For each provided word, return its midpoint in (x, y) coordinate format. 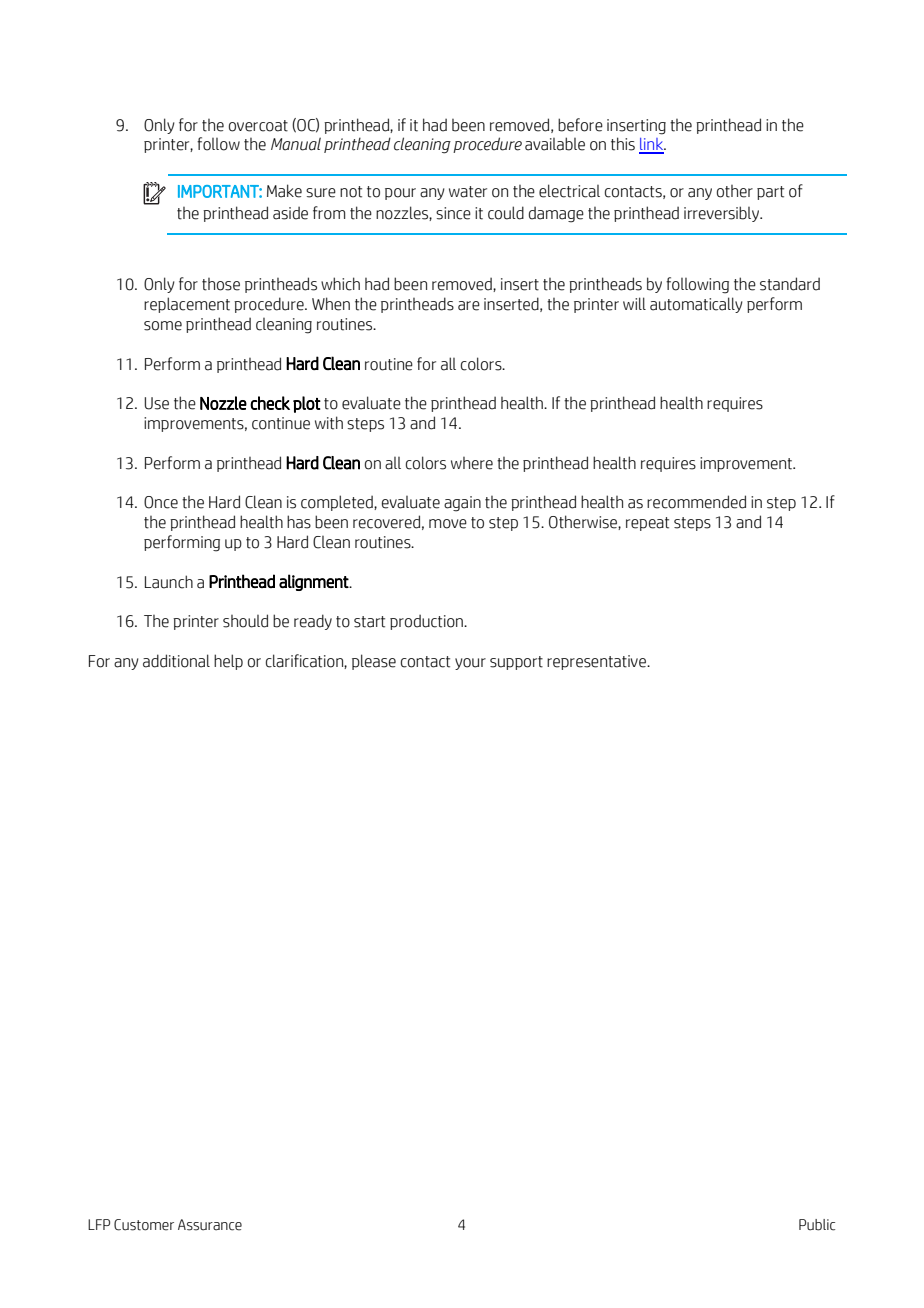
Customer (144, 1225)
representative (597, 662)
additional (176, 661)
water (468, 192)
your (470, 664)
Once (161, 502)
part (770, 193)
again (462, 504)
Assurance (210, 1225)
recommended (696, 502)
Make (284, 191)
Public (817, 1225)
